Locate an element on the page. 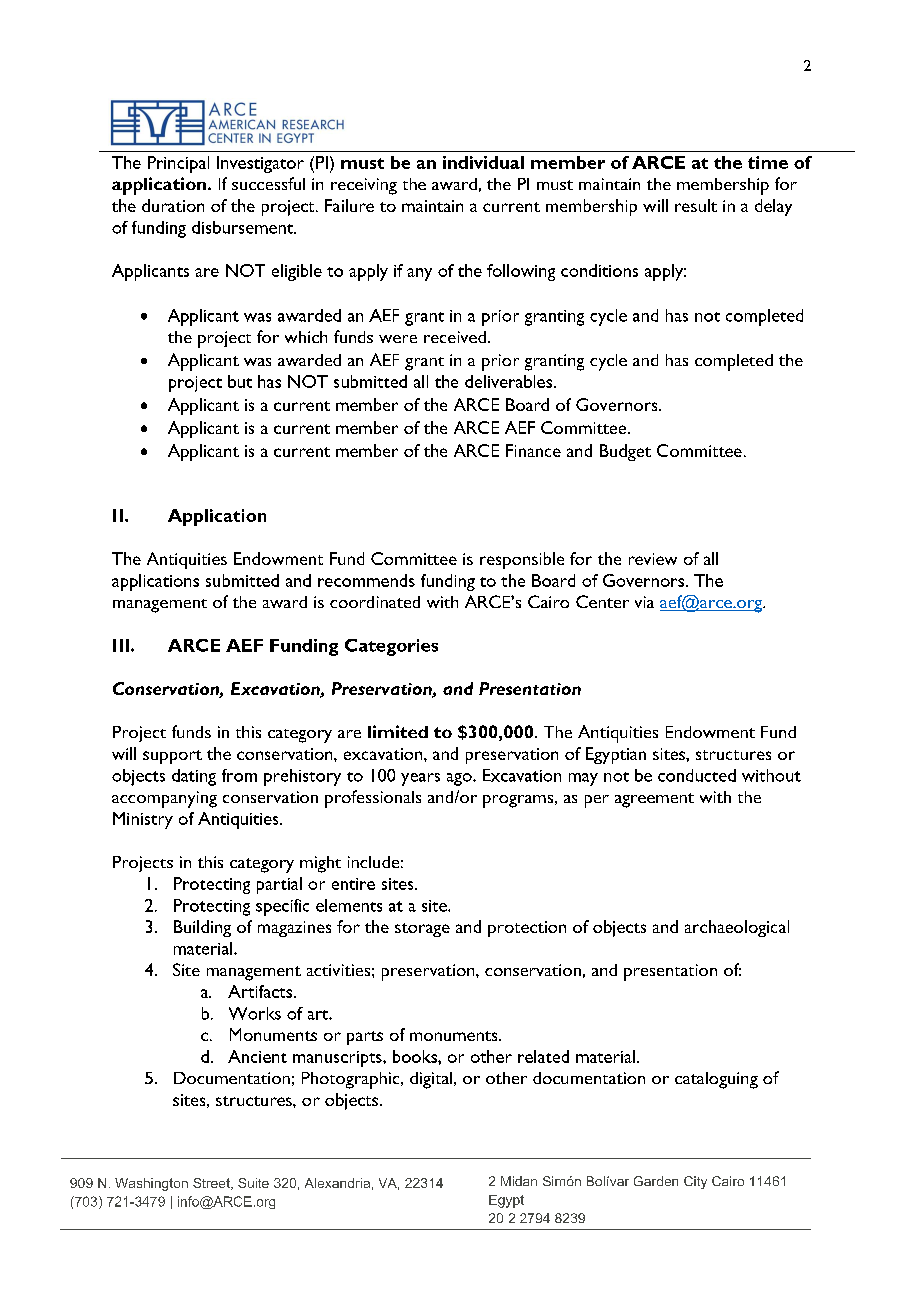 The width and height of the document is (924, 1308). result is located at coordinates (696, 205).
